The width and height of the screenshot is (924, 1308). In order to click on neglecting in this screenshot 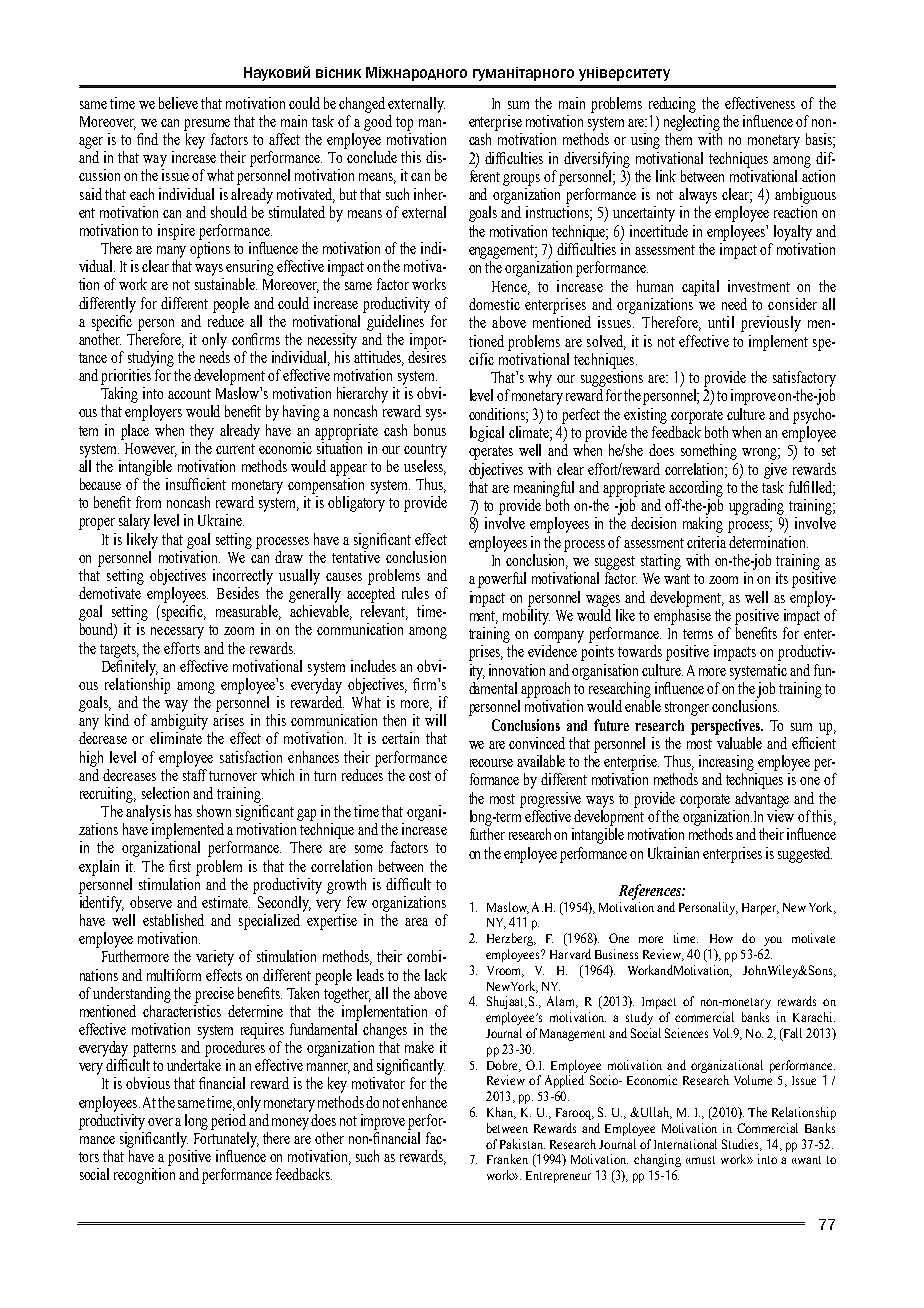, I will do `click(692, 123)`.
